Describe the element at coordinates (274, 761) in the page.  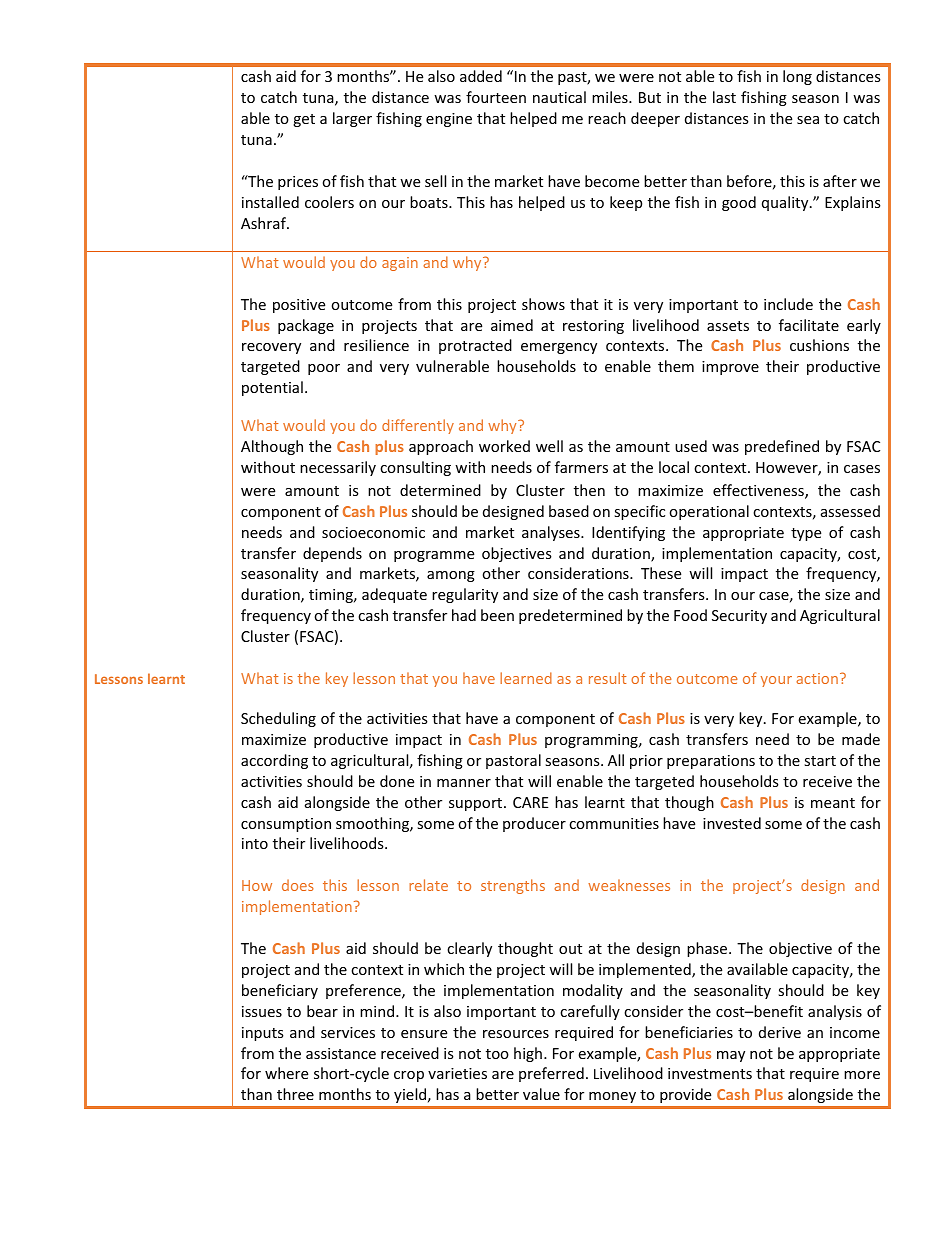
I see `according` at that location.
